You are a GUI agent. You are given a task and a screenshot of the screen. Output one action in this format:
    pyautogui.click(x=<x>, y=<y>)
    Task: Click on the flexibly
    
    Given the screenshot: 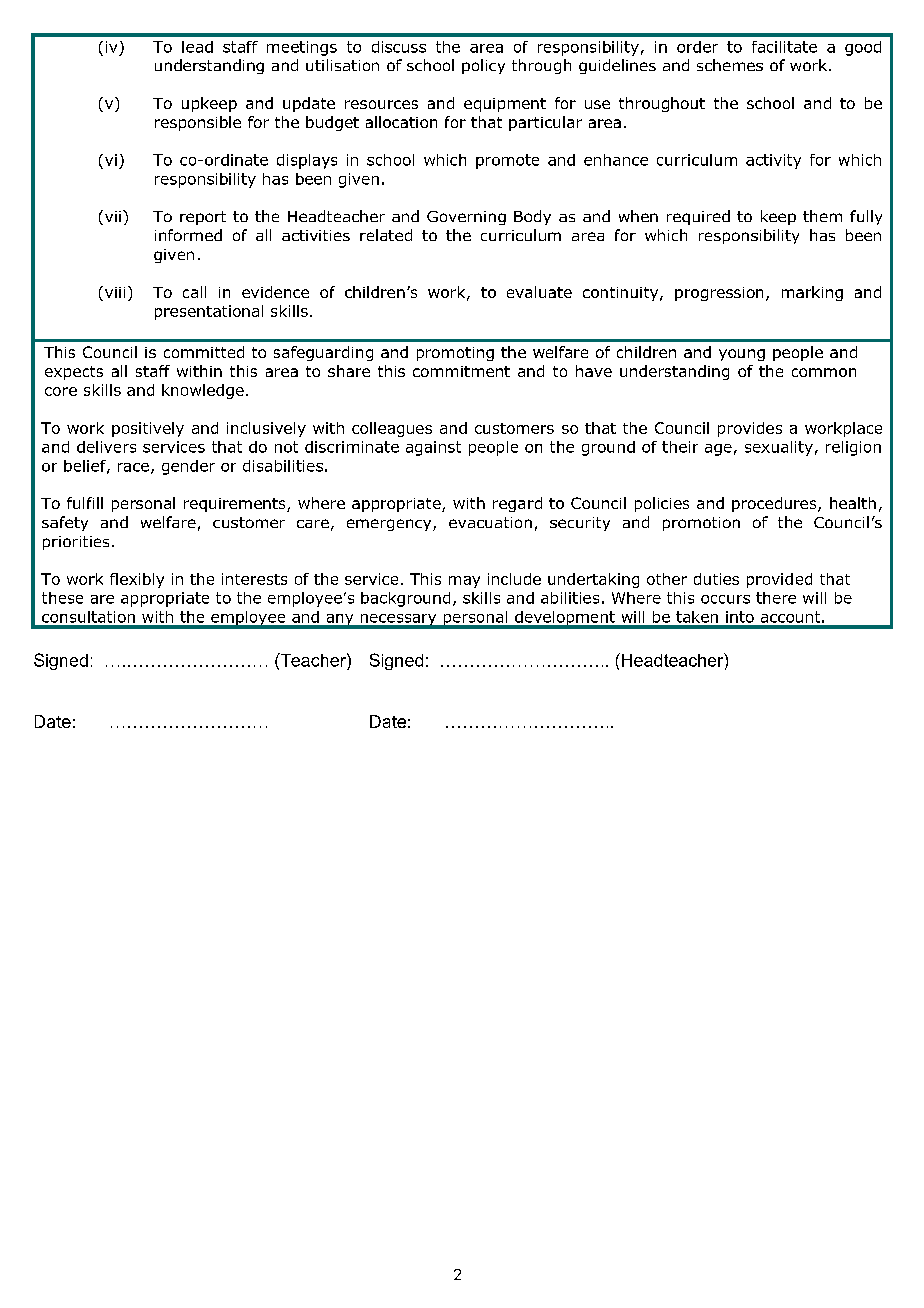 What is the action you would take?
    pyautogui.click(x=137, y=580)
